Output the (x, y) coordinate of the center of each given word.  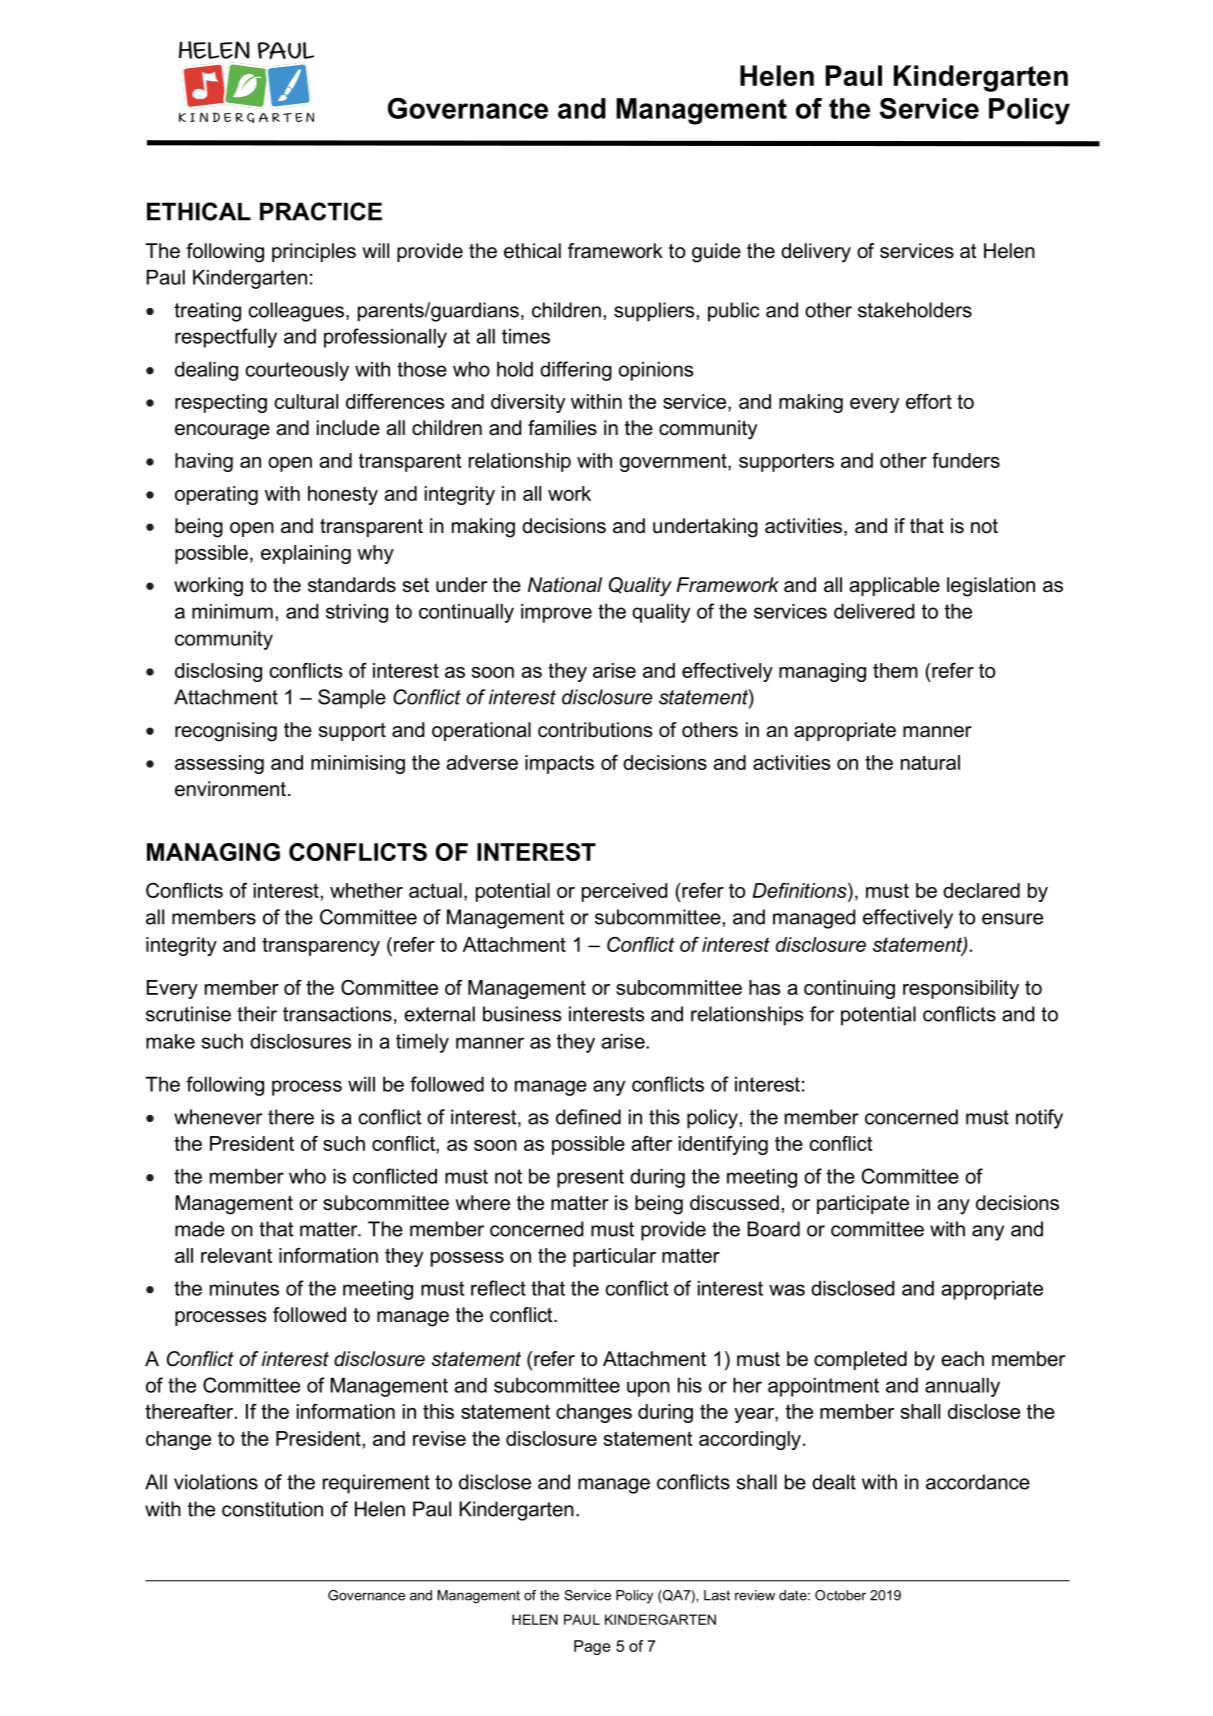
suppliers (654, 312)
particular (614, 1257)
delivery (816, 253)
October (840, 1595)
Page (592, 1647)
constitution (272, 1509)
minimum (232, 611)
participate (863, 1204)
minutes (244, 1288)
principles (314, 252)
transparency (321, 946)
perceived (624, 892)
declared (981, 890)
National (565, 585)
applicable (895, 586)
